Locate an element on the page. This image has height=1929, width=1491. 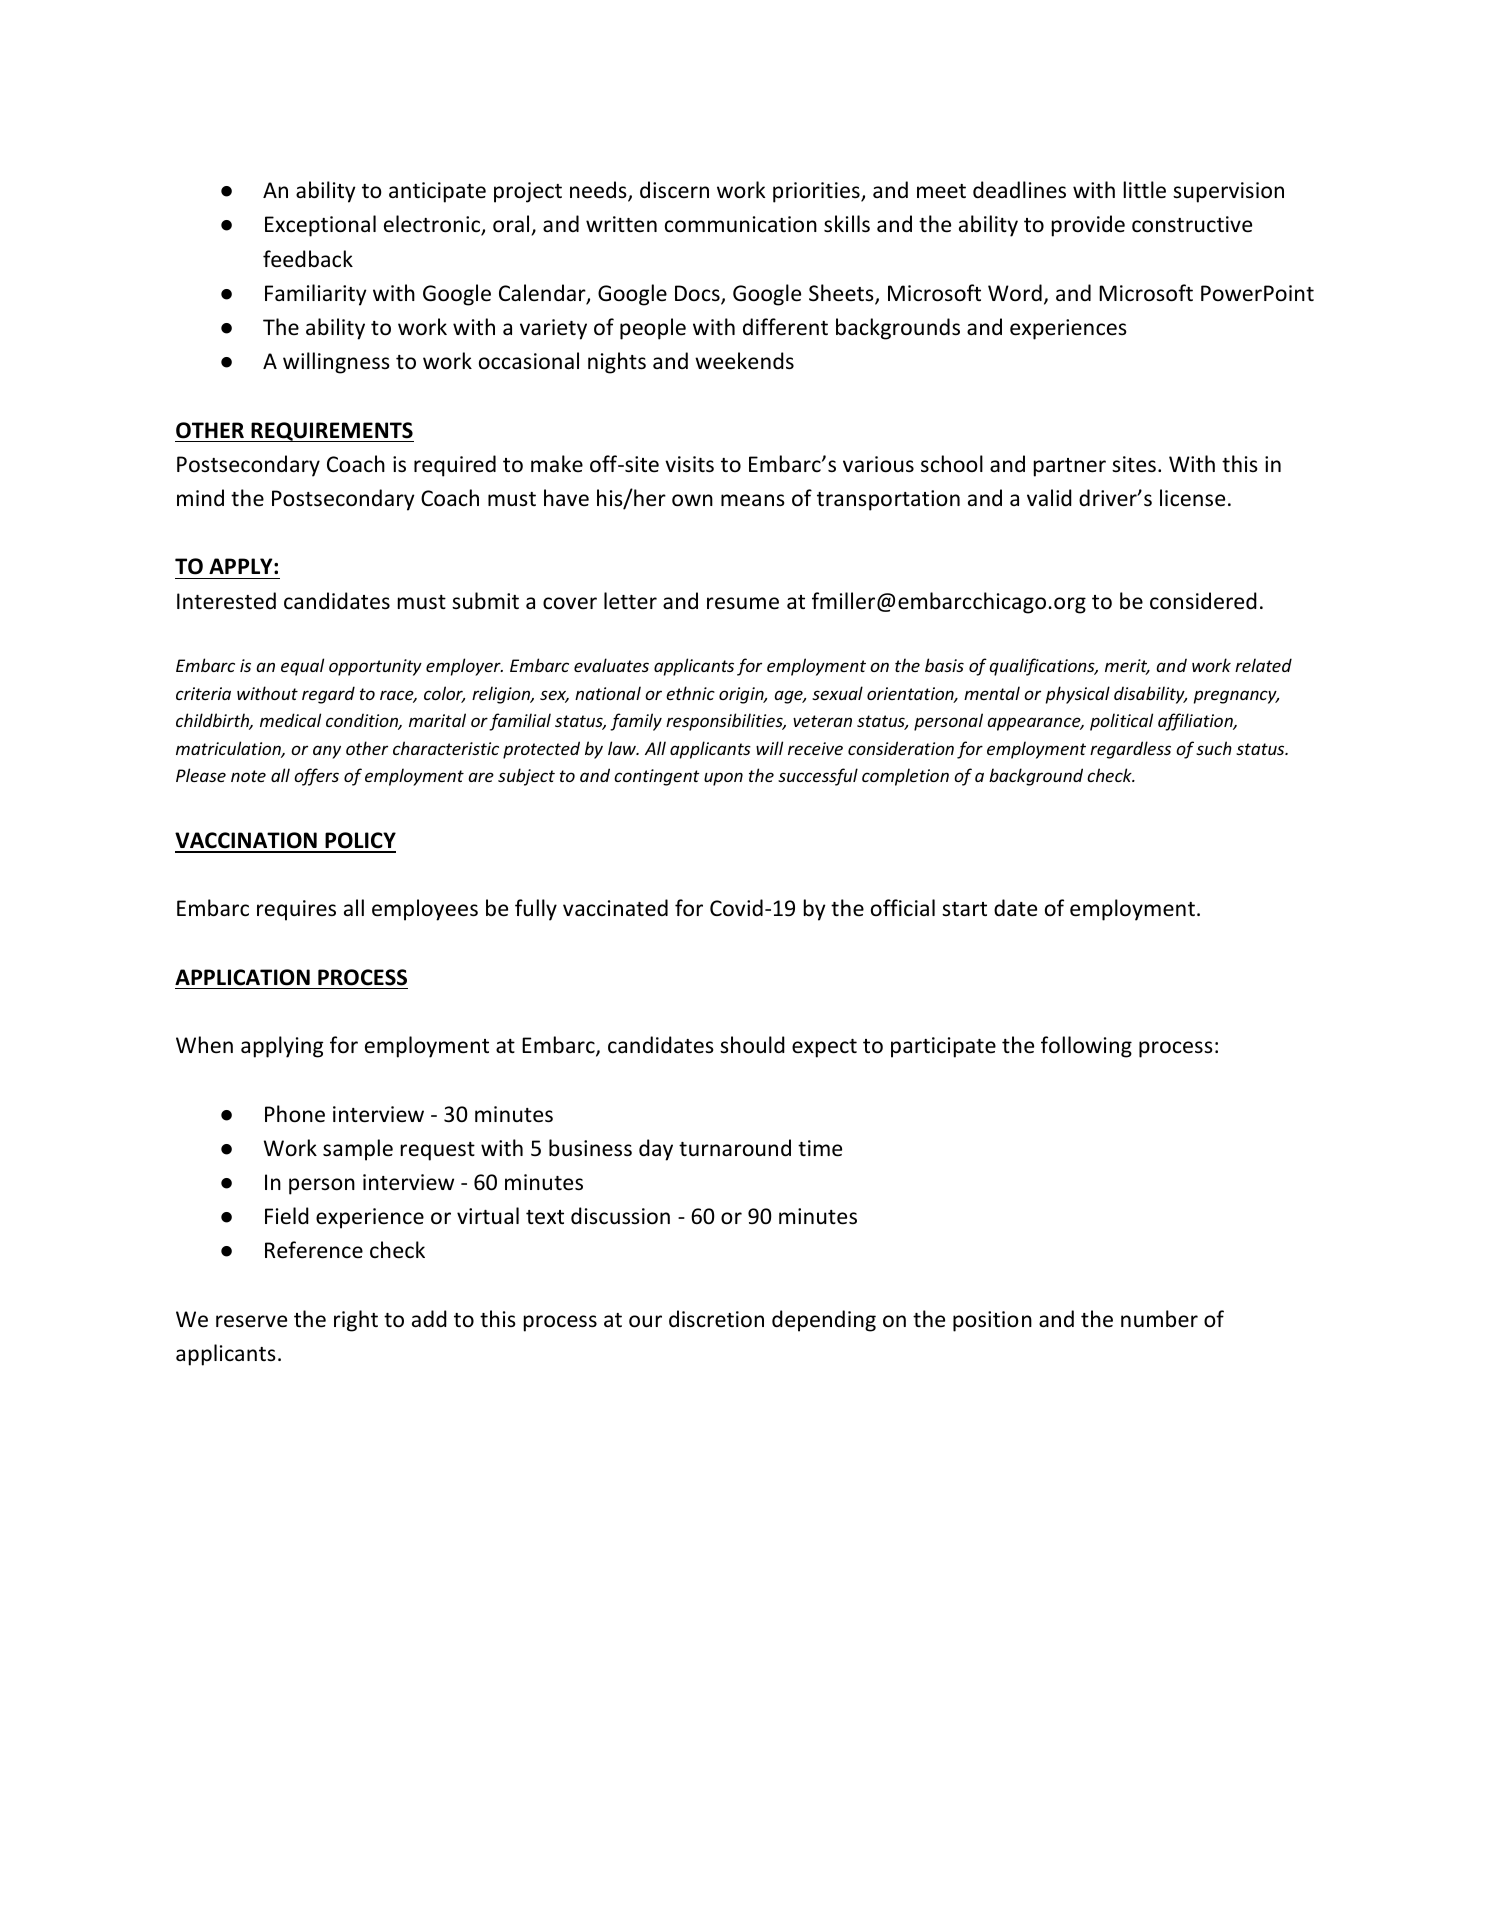
political is located at coordinates (1121, 722).
